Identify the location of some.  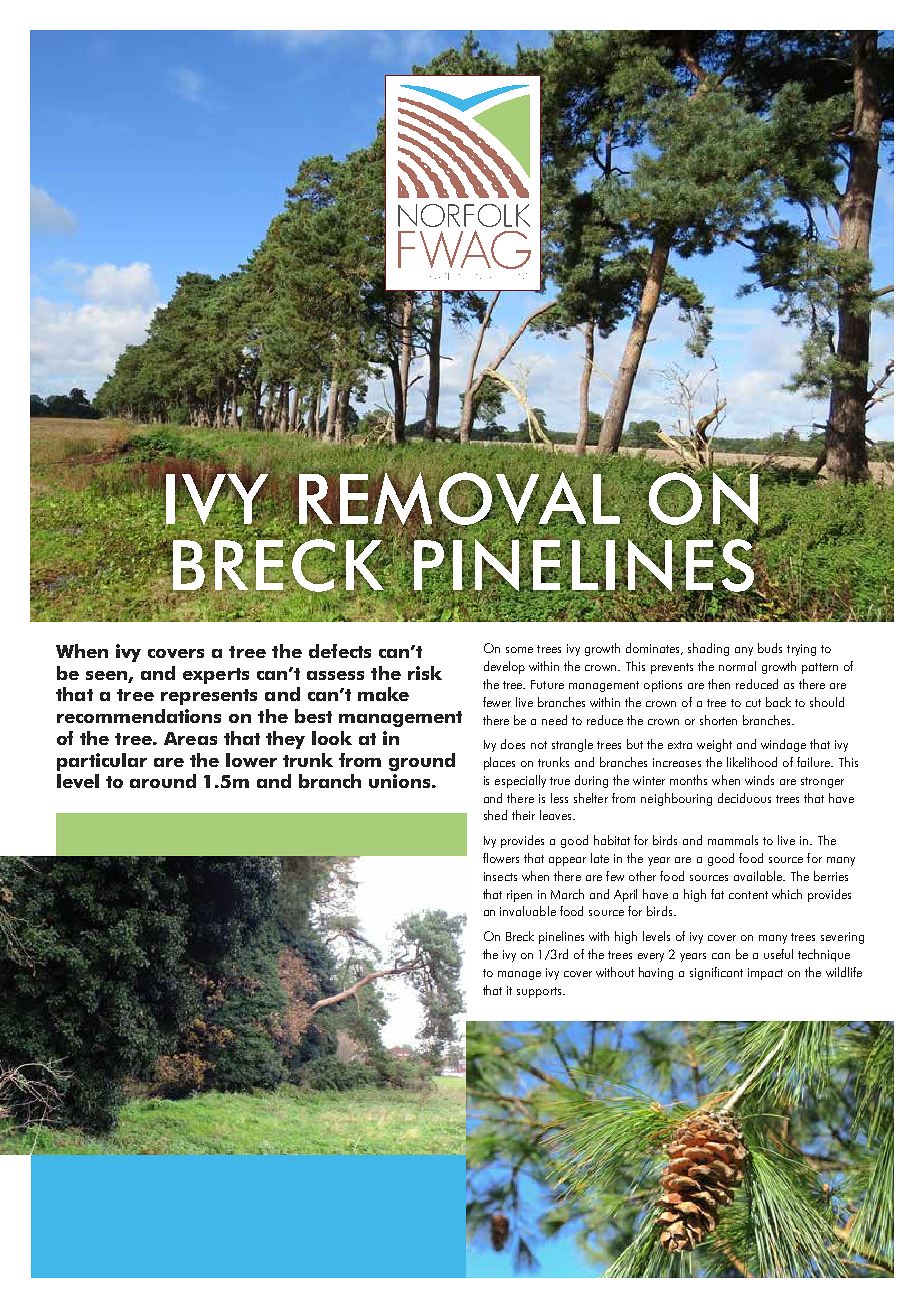
(519, 650).
